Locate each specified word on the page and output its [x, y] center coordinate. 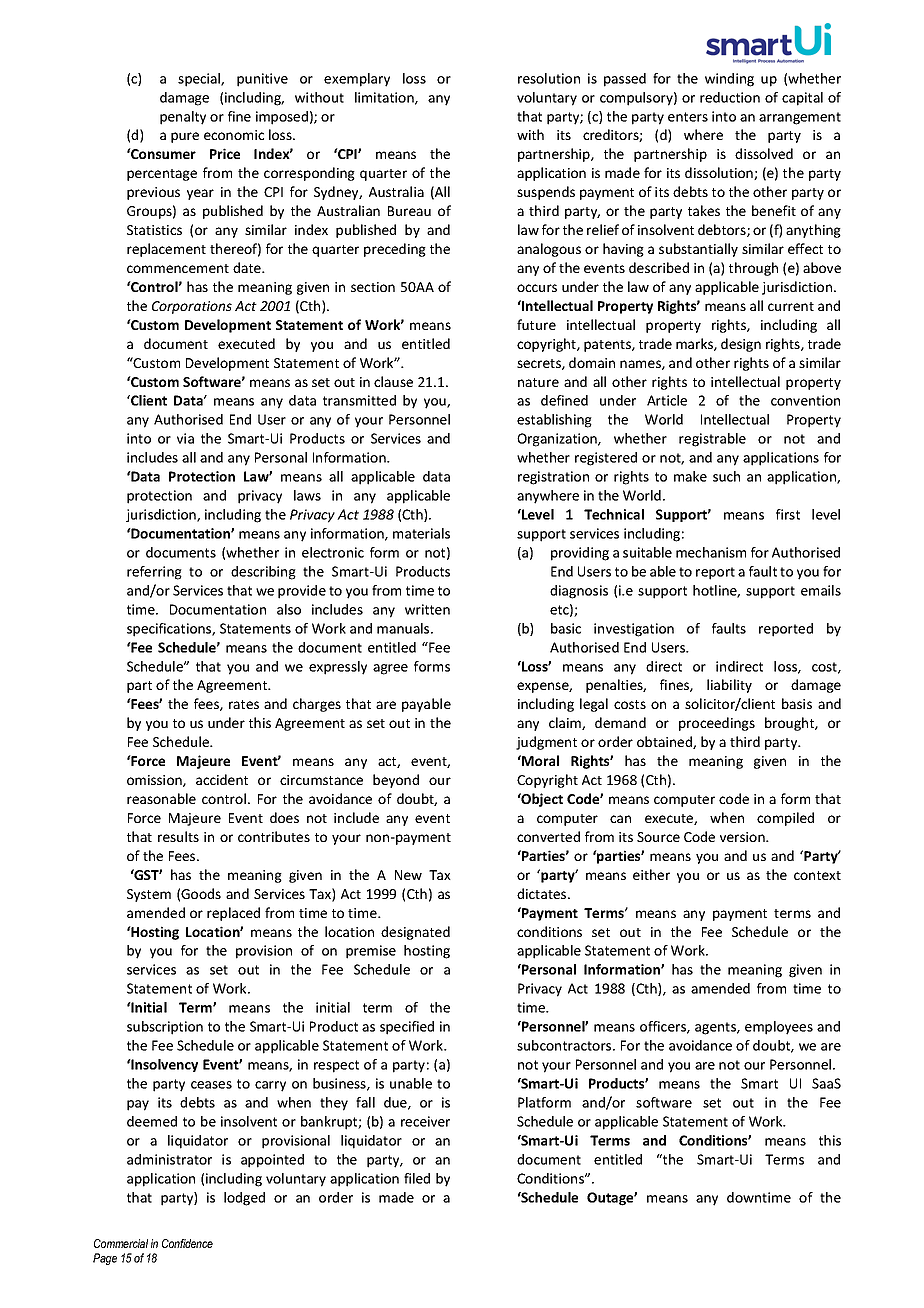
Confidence [187, 1243]
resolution [549, 78]
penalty [183, 118]
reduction [730, 97]
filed [417, 1178]
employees [779, 1028]
